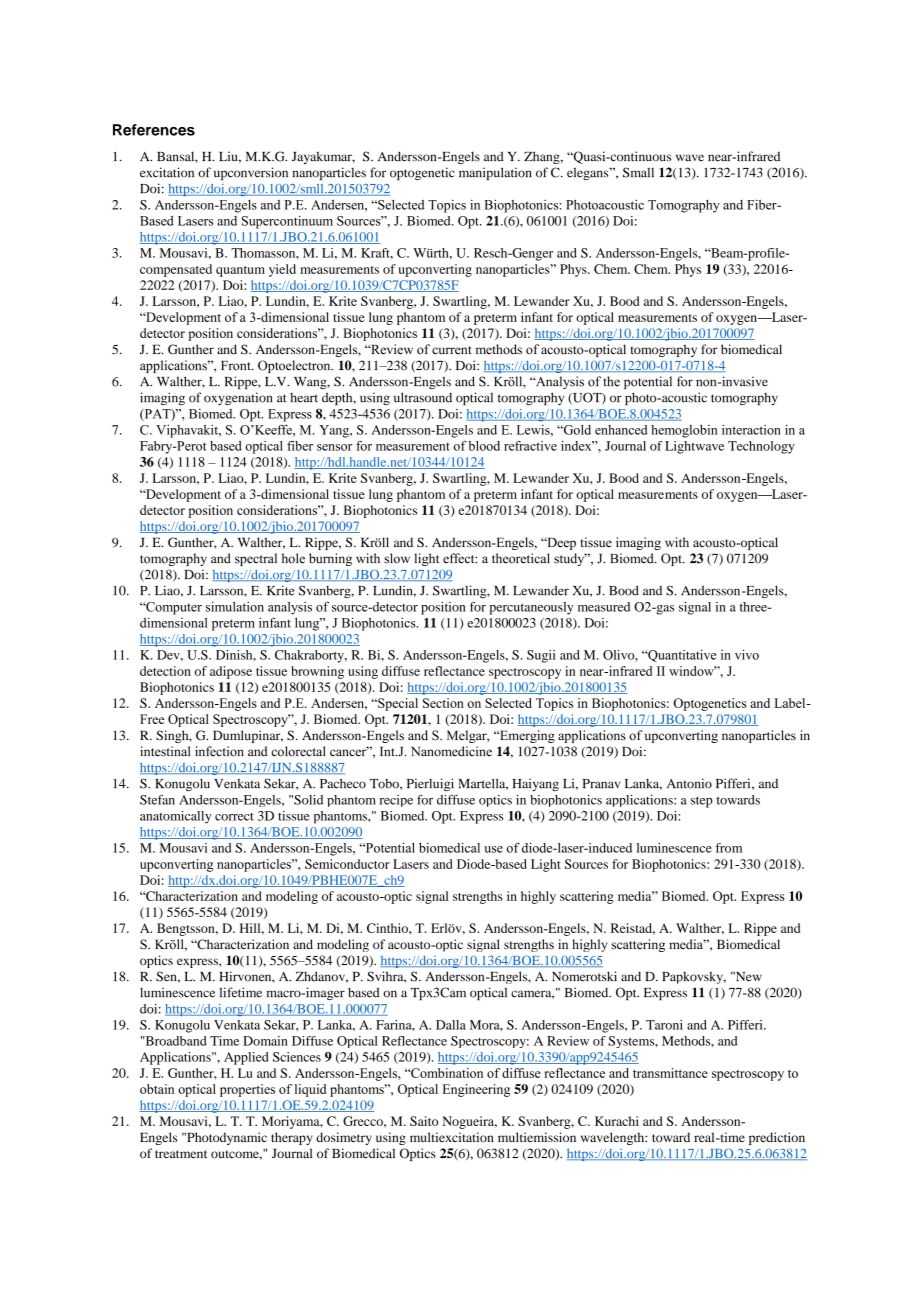 This page has height=1308, width=924. Describe the element at coordinates (251, 173) in the page. I see `upconversion` at that location.
